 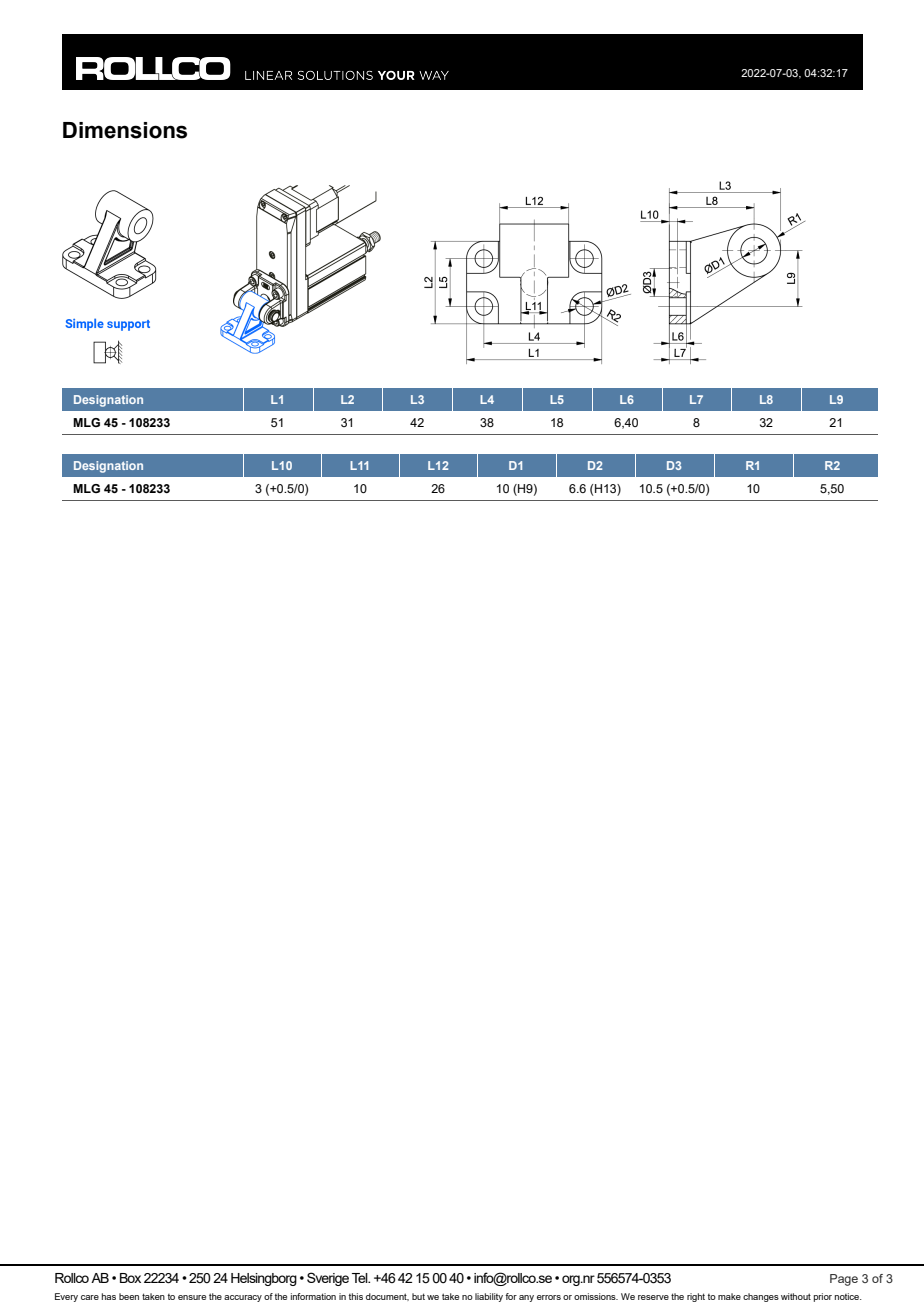 I want to click on Page, so click(x=844, y=1280).
